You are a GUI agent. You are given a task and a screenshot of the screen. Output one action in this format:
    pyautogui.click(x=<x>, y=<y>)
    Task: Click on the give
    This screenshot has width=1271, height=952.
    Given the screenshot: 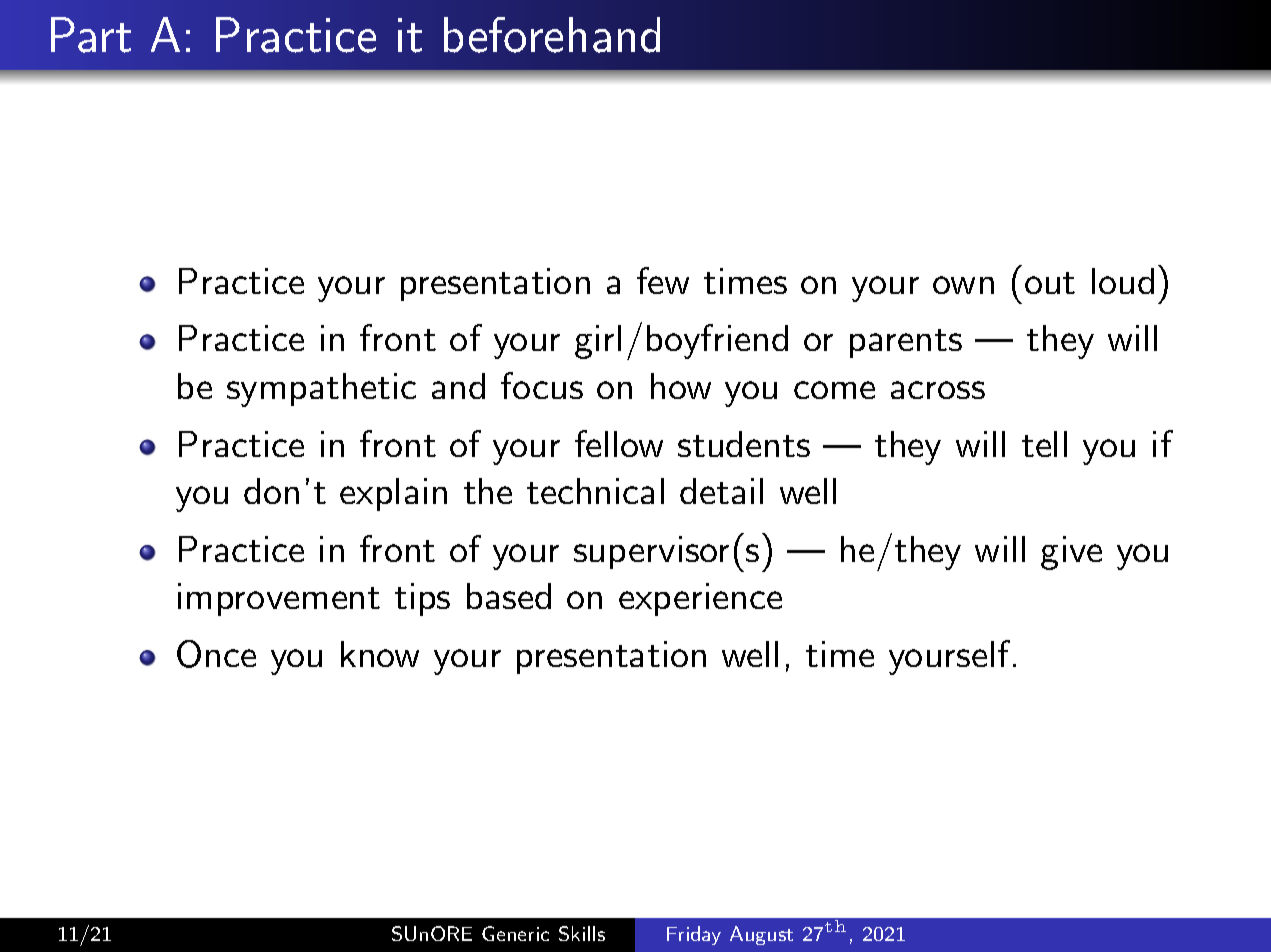 What is the action you would take?
    pyautogui.click(x=1071, y=553)
